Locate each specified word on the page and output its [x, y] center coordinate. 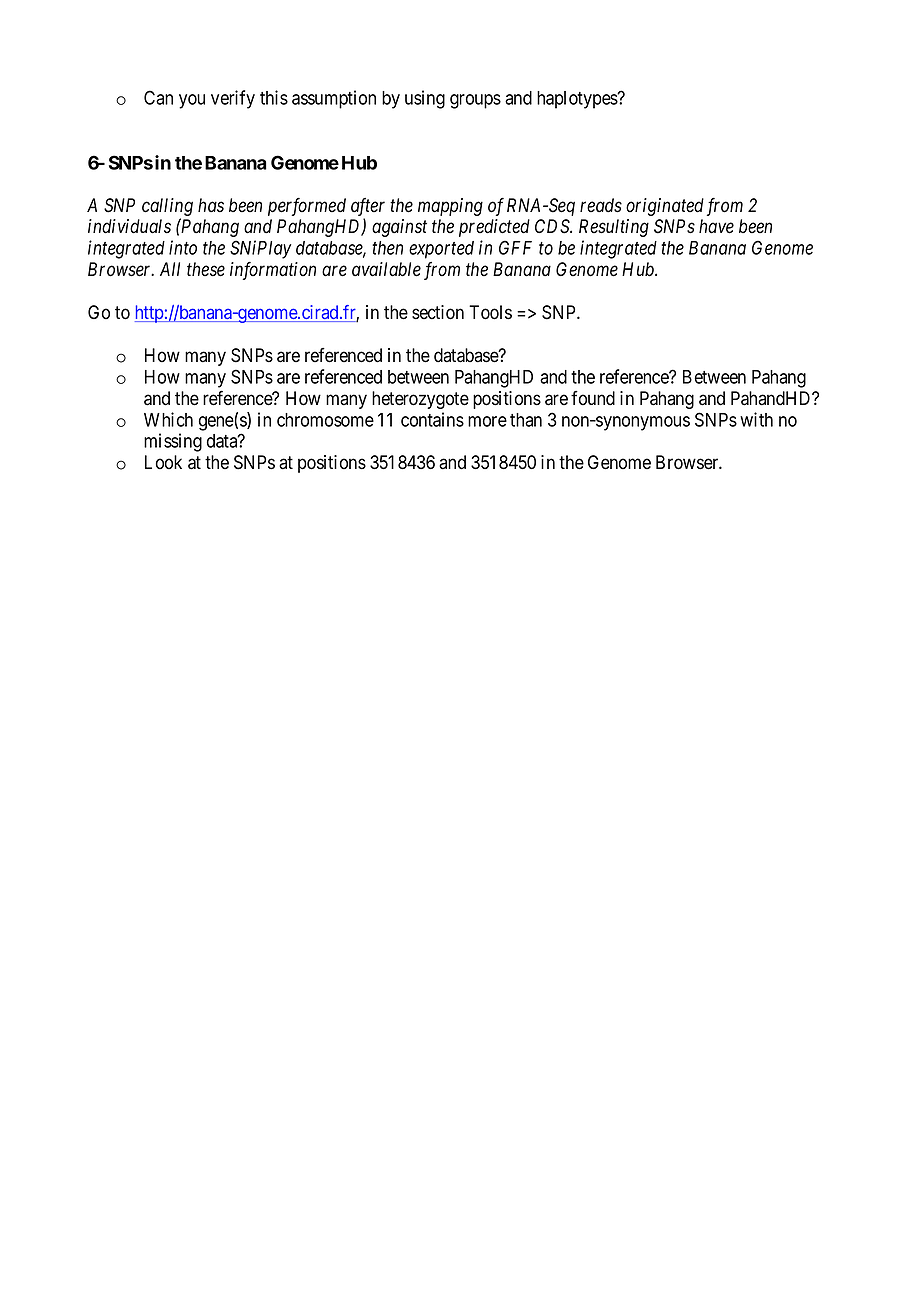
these [206, 269]
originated [665, 207]
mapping [450, 207]
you [192, 101]
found [593, 398]
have [716, 226]
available [386, 269]
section [438, 312]
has [211, 205]
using [425, 99]
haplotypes [578, 100]
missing [173, 442]
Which [168, 419]
